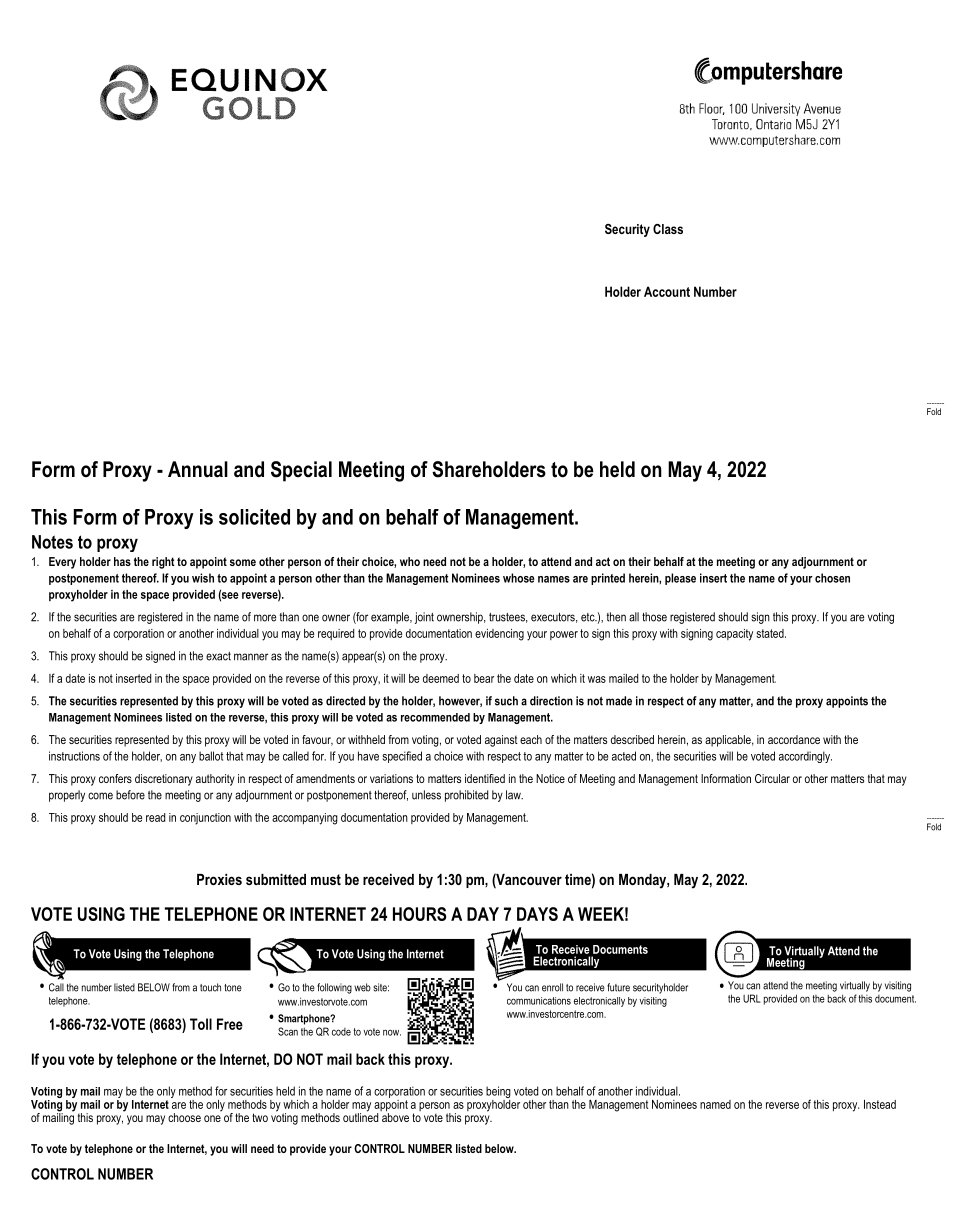 The width and height of the page is (953, 1232). I want to click on Account, so click(667, 291).
